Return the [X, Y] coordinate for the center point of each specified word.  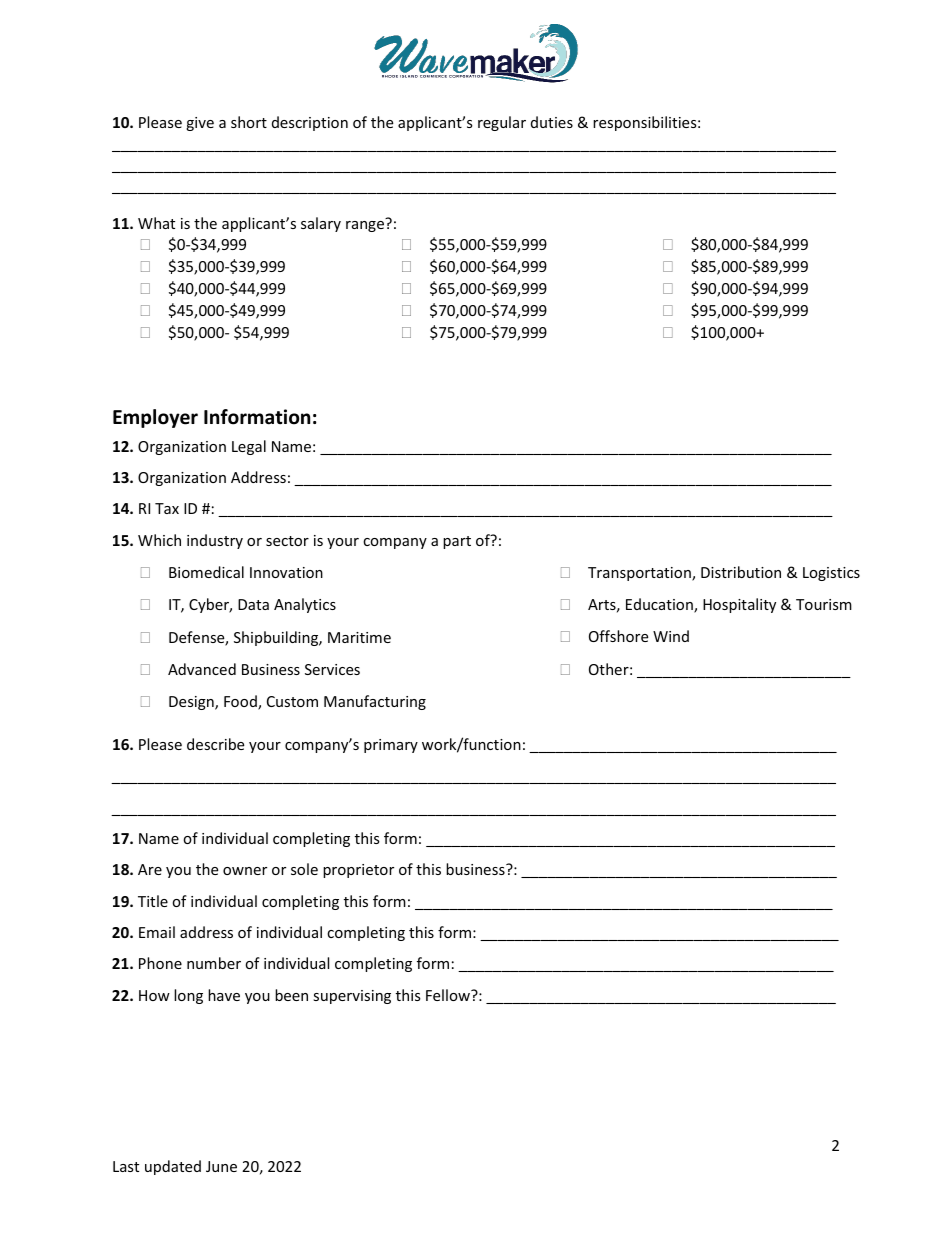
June [221, 1166]
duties [552, 122]
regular [502, 123]
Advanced [202, 669]
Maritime [359, 637]
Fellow [449, 995]
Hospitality [739, 605]
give [200, 124]
